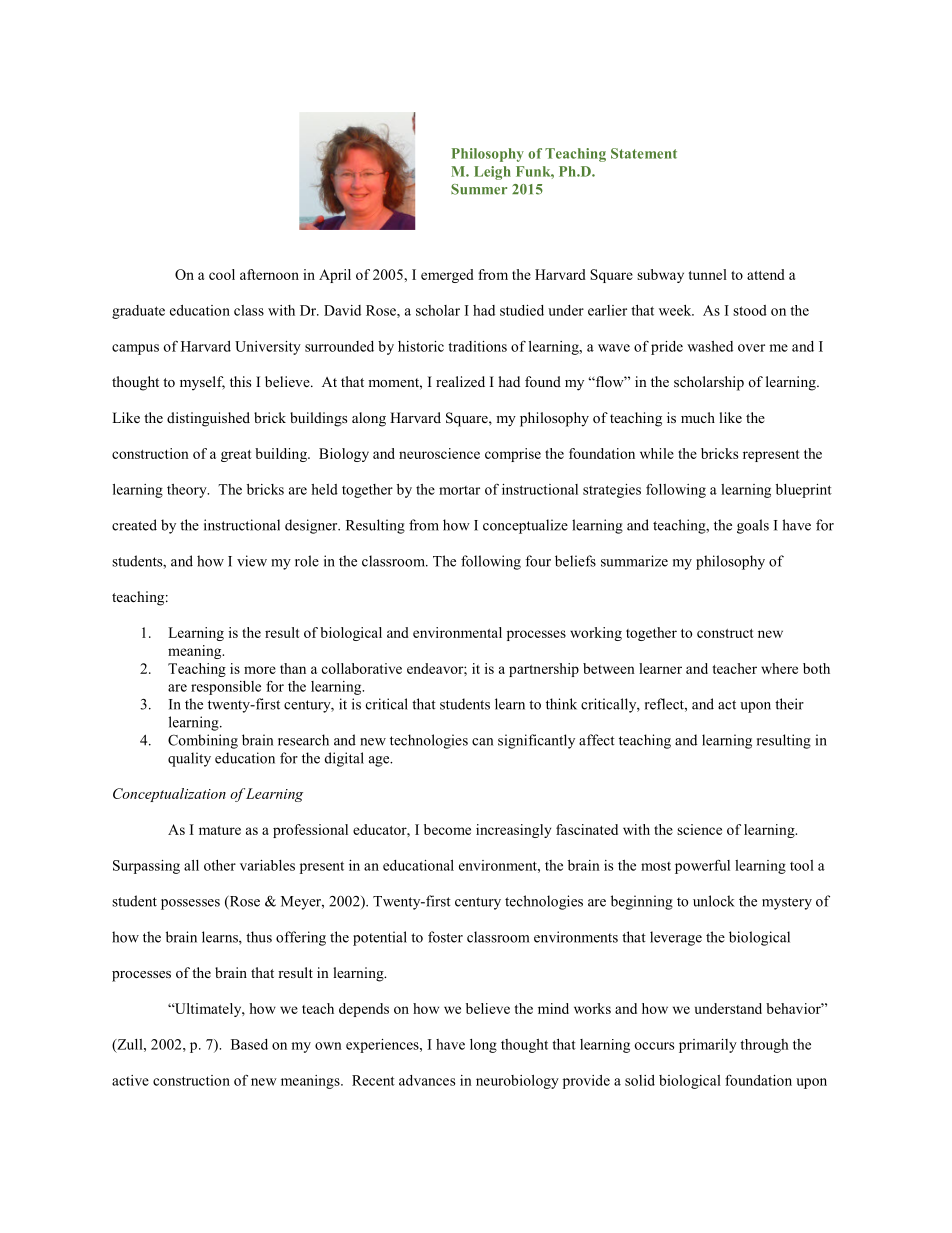 The width and height of the screenshot is (952, 1233). Describe the element at coordinates (479, 189) in the screenshot. I see `Summer` at that location.
